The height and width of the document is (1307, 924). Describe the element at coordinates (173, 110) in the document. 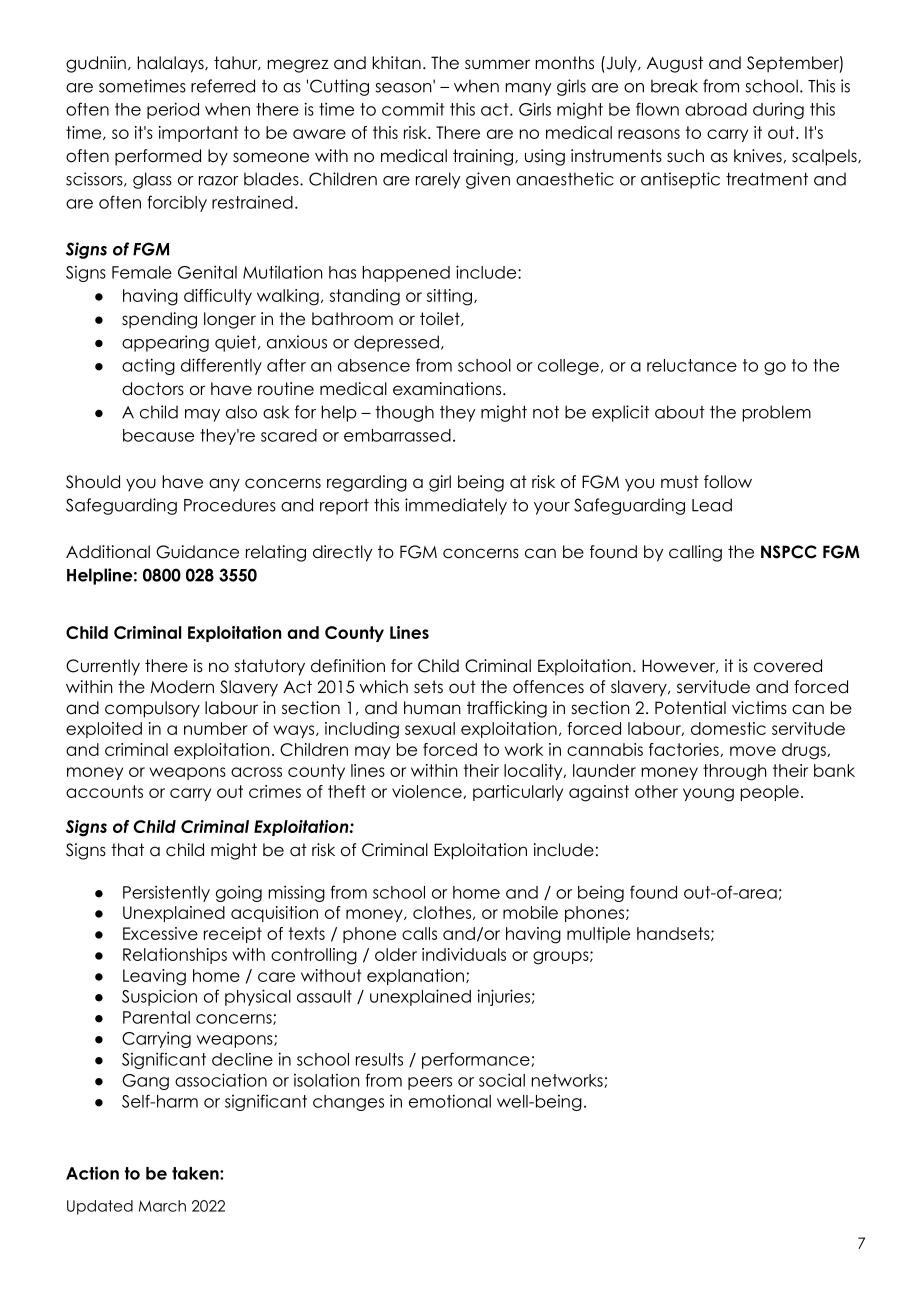

I see `period` at that location.
